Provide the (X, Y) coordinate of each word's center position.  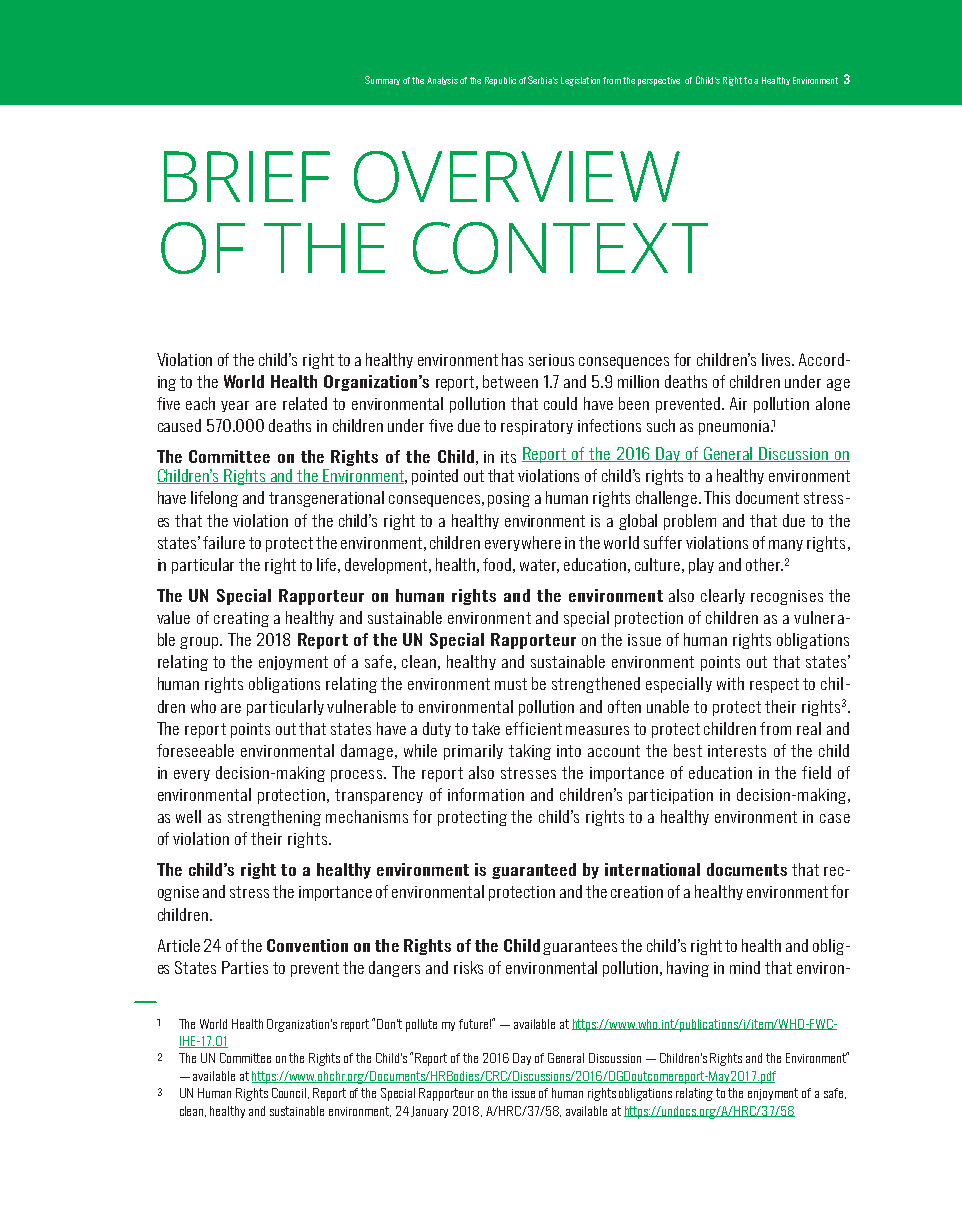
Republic (500, 81)
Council (290, 1093)
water (539, 566)
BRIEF (247, 176)
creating (241, 619)
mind (745, 967)
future (475, 1024)
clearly (723, 596)
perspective (659, 81)
